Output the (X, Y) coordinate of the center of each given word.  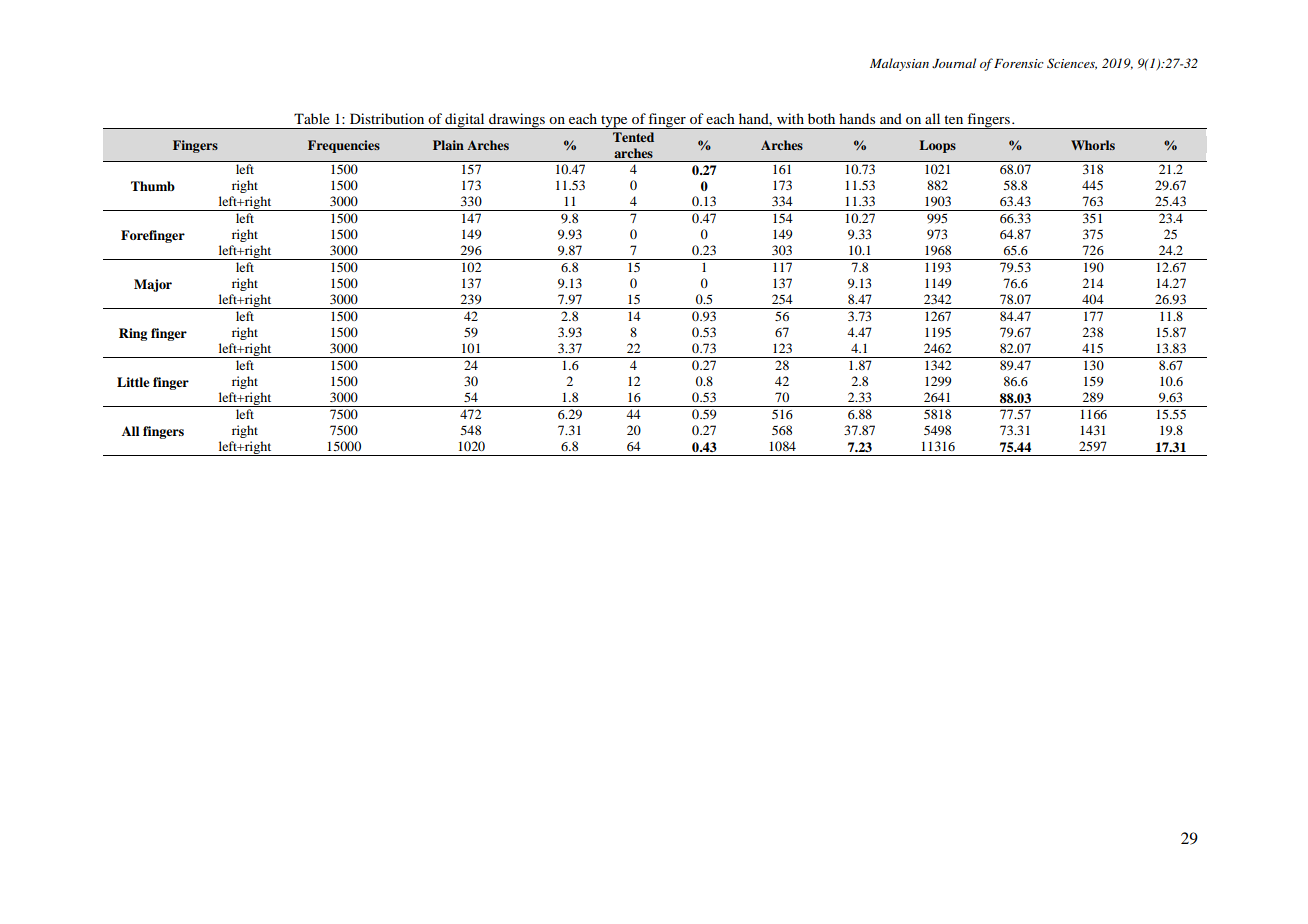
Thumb (153, 186)
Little (133, 382)
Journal (954, 63)
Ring (133, 334)
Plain (448, 145)
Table (312, 118)
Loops (937, 146)
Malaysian (899, 64)
